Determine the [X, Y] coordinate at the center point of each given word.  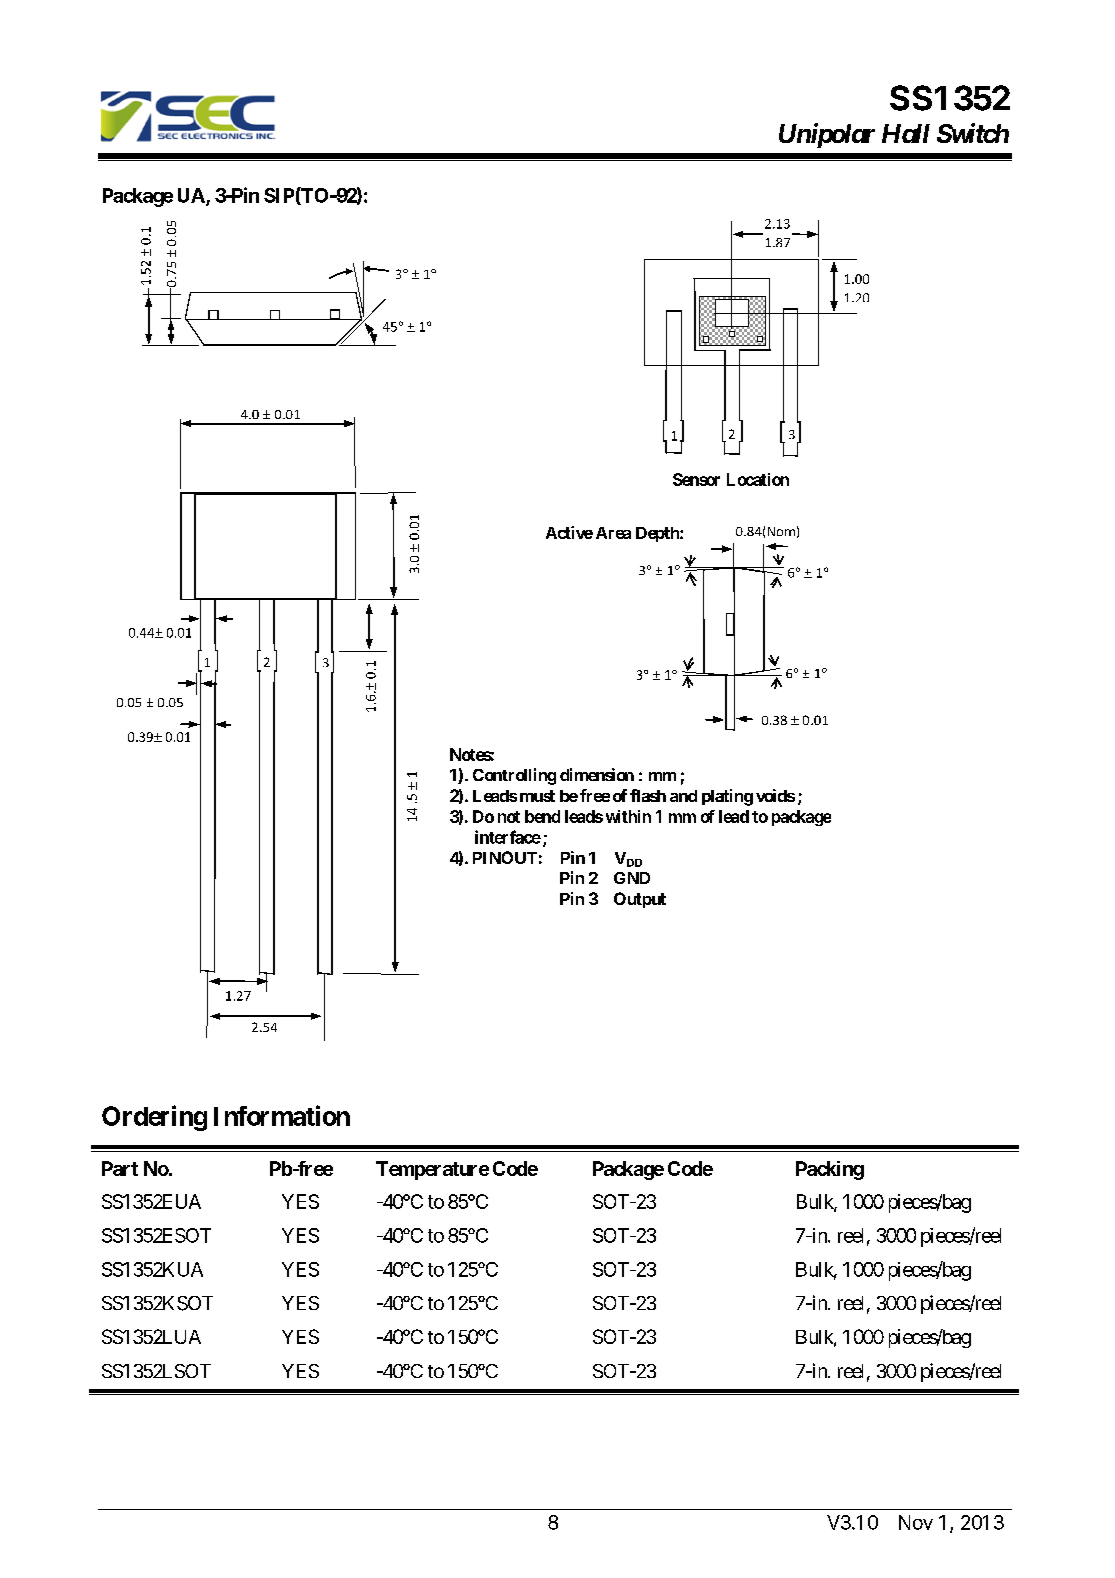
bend [542, 816]
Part [120, 1168]
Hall [906, 133]
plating [727, 797]
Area [613, 533]
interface [508, 837]
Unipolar [827, 135]
